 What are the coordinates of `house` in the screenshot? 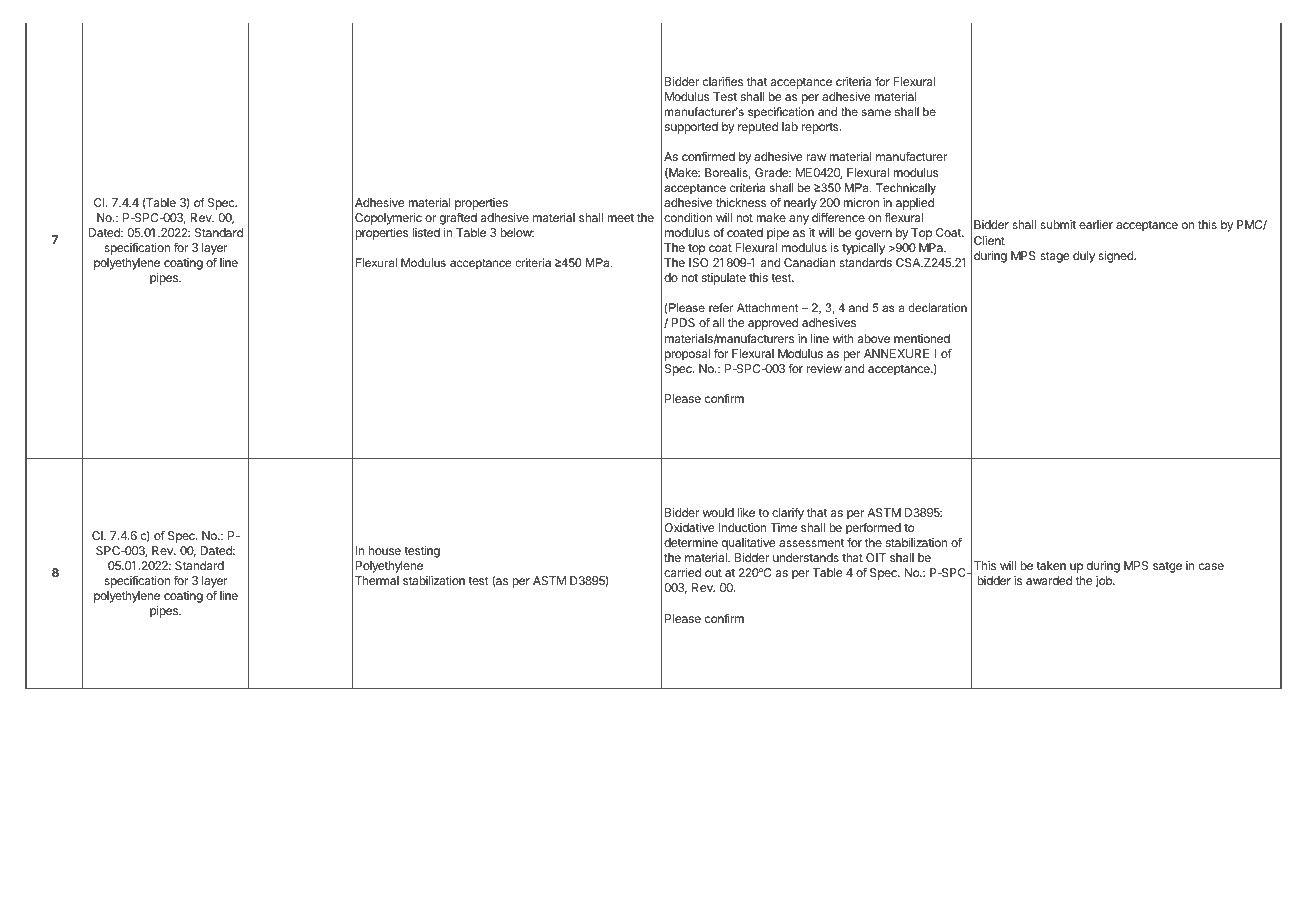 It's located at (385, 550).
